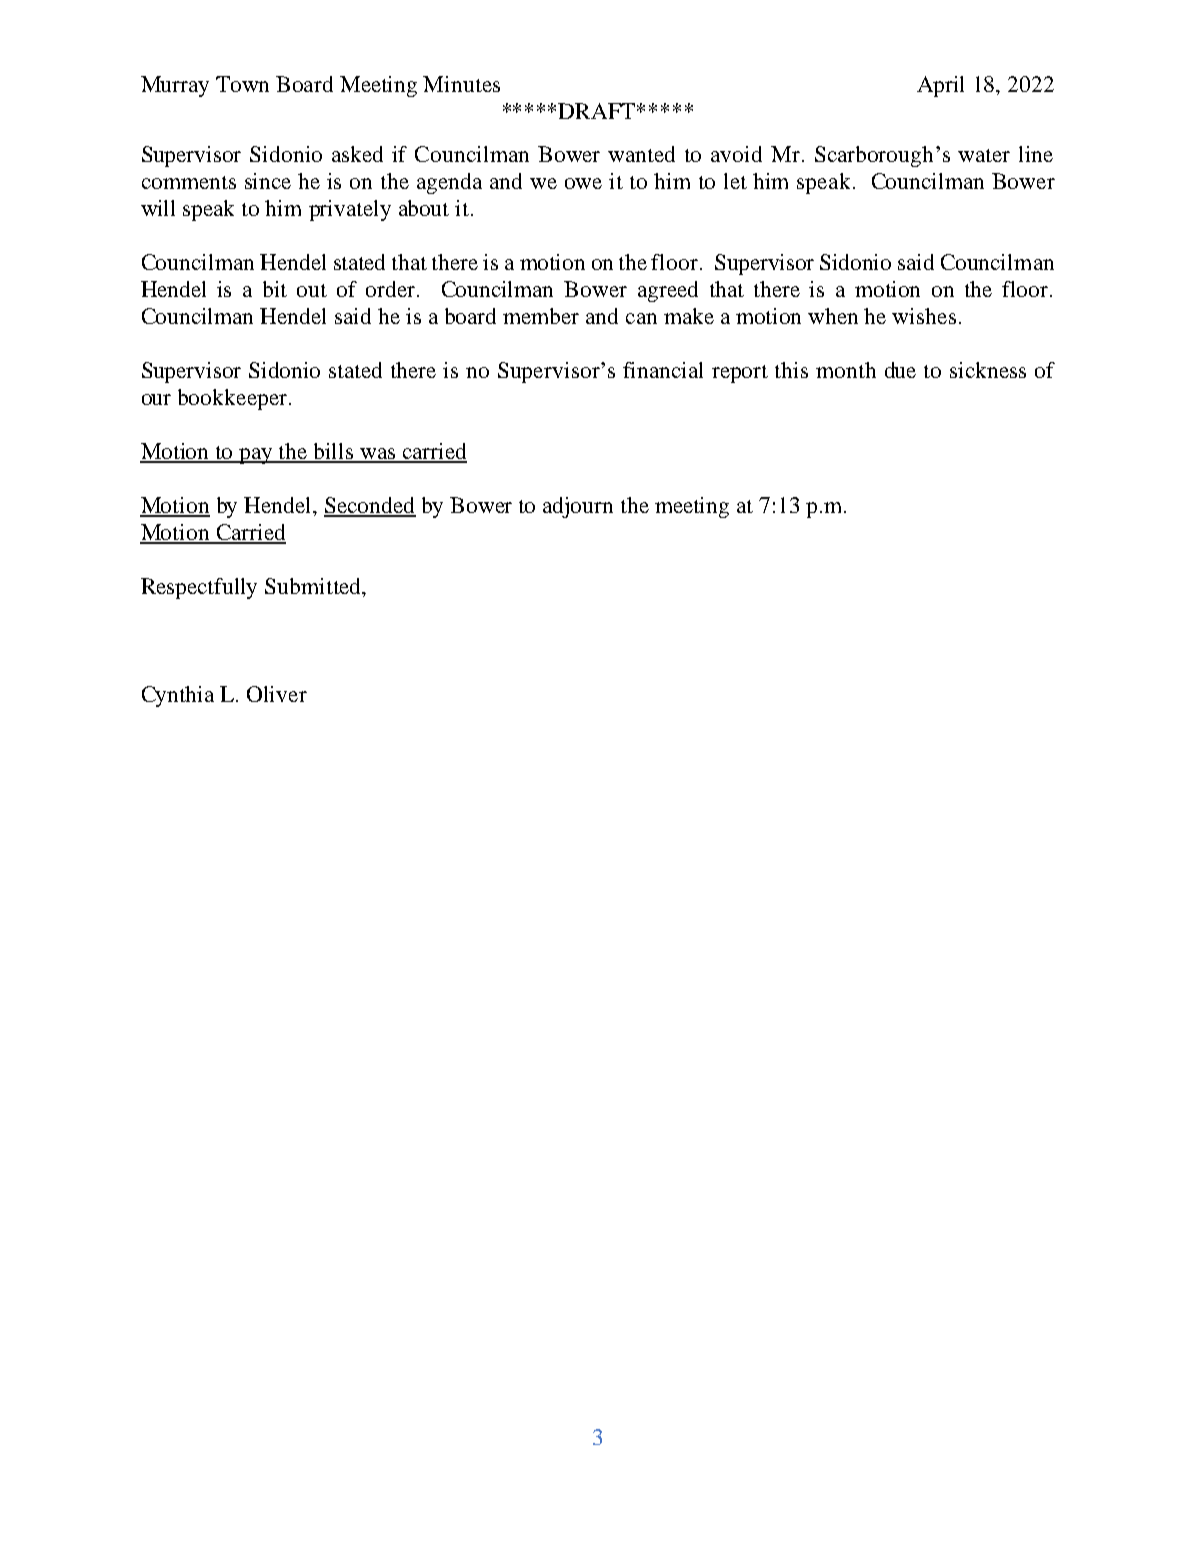 The width and height of the image is (1195, 1547). What do you see at coordinates (277, 694) in the image?
I see `Oliver` at bounding box center [277, 694].
